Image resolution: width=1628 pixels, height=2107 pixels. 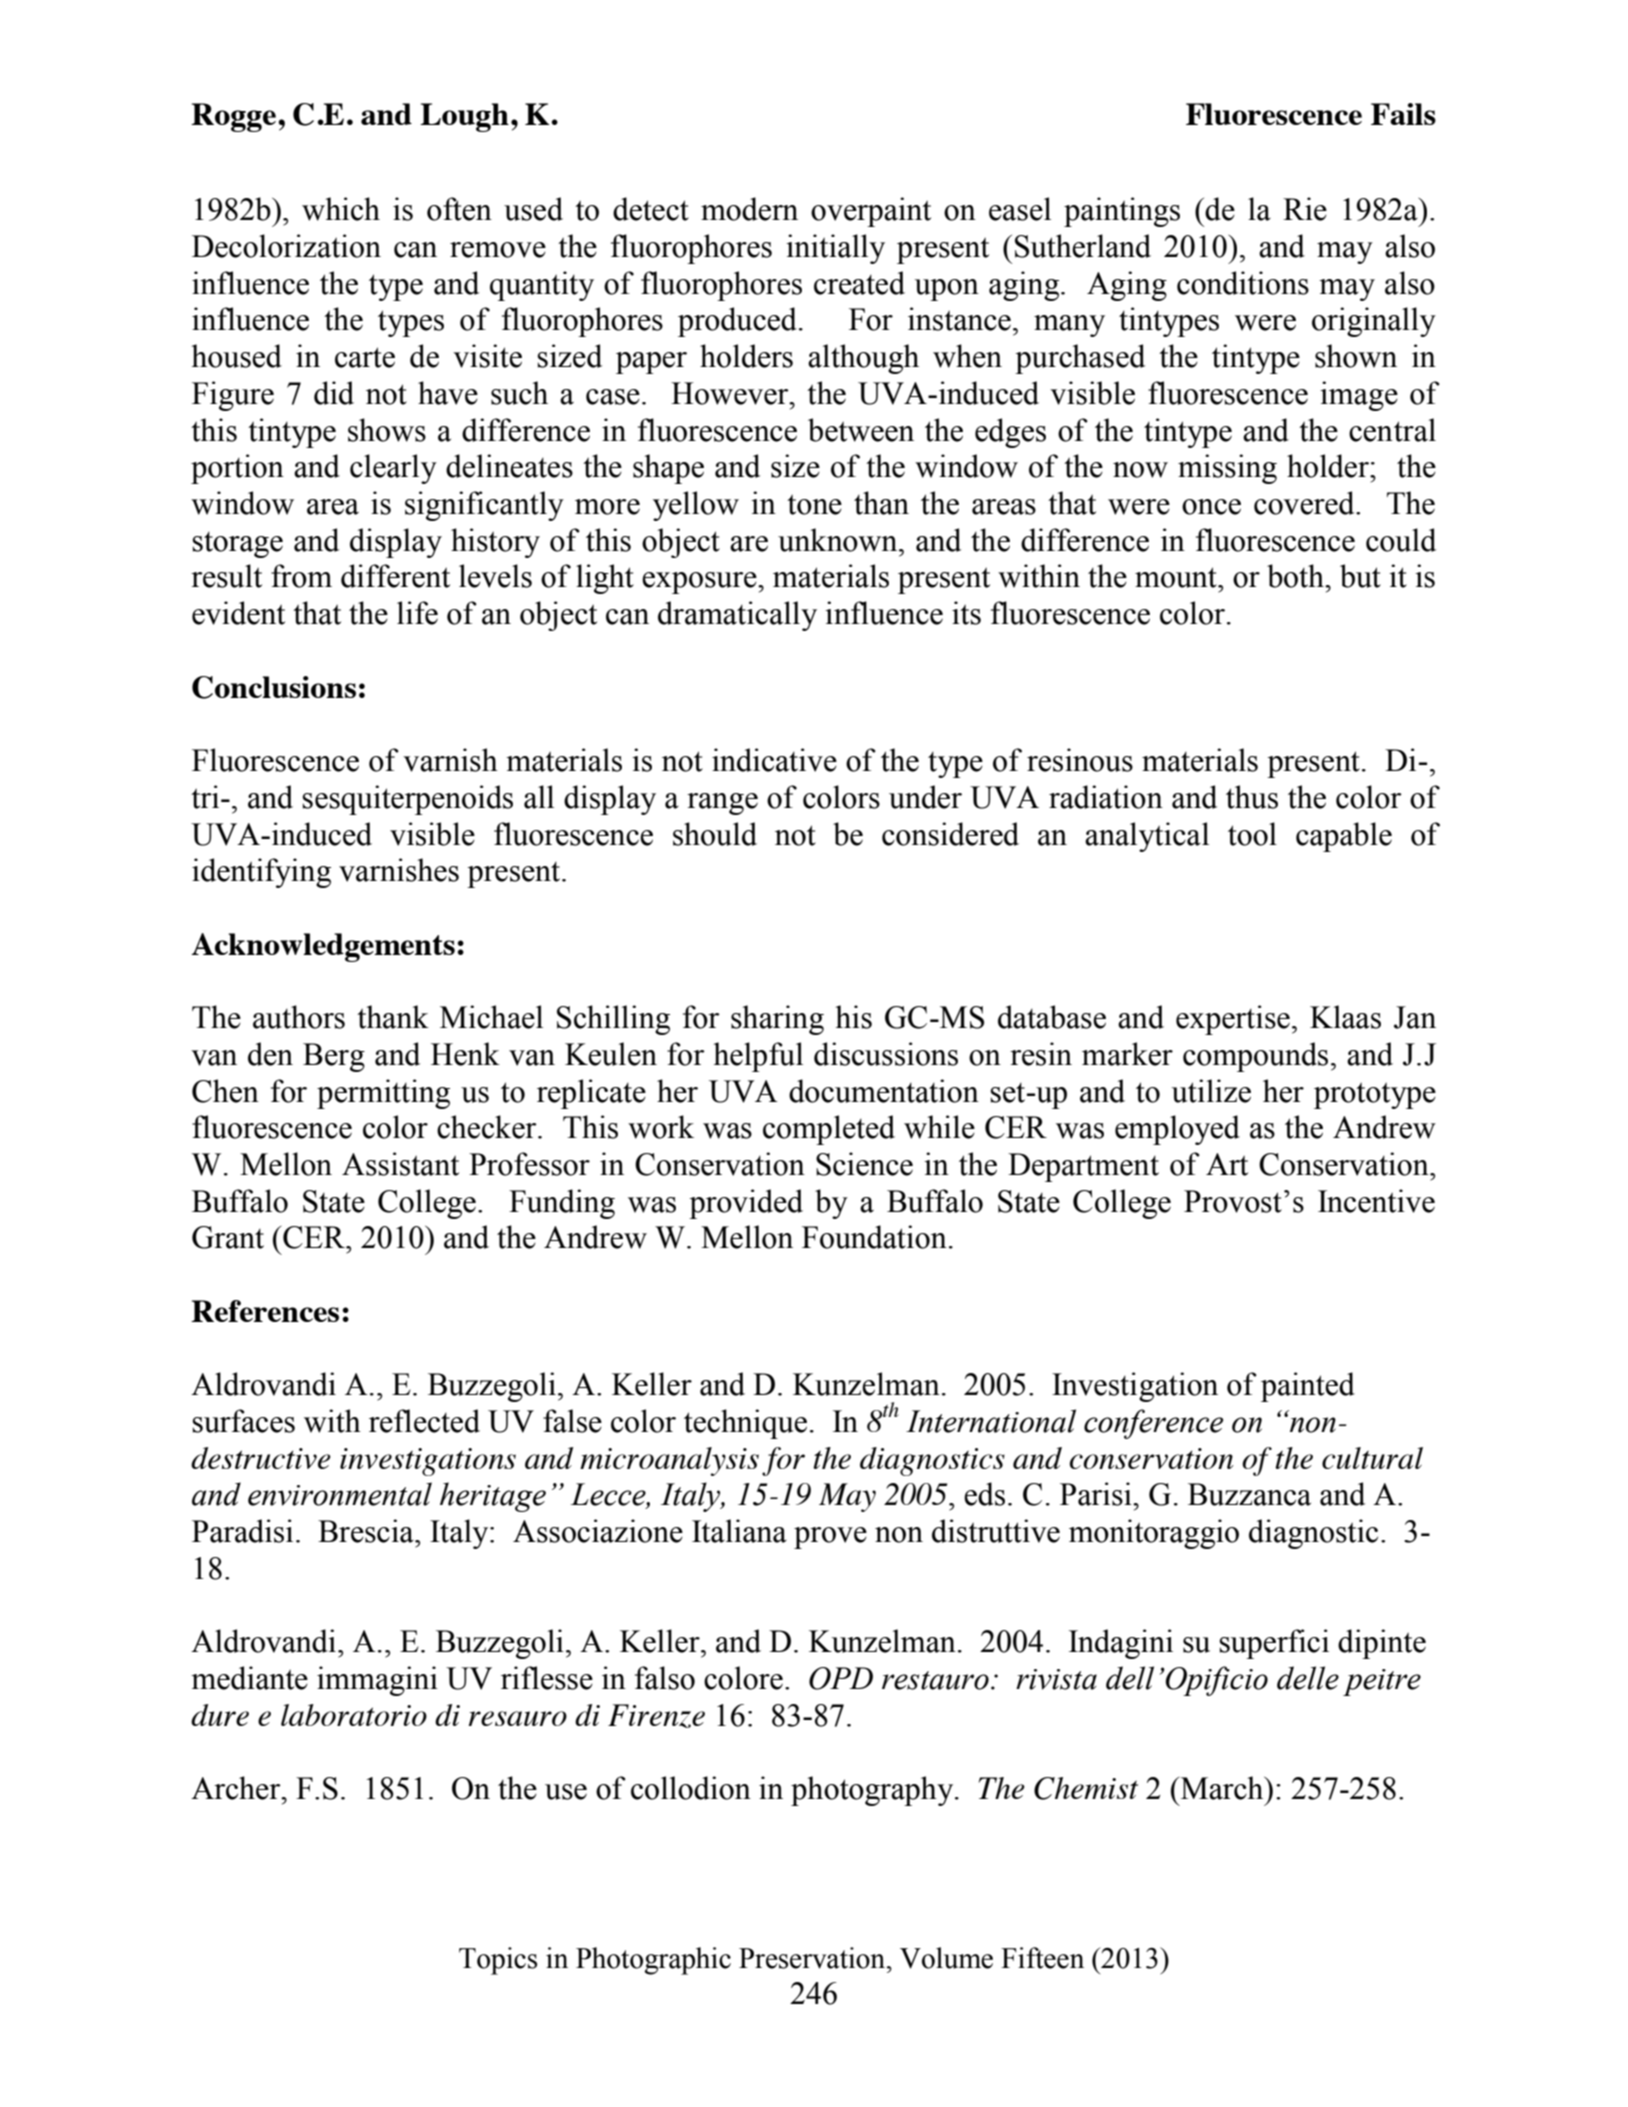 I want to click on should, so click(x=715, y=834).
